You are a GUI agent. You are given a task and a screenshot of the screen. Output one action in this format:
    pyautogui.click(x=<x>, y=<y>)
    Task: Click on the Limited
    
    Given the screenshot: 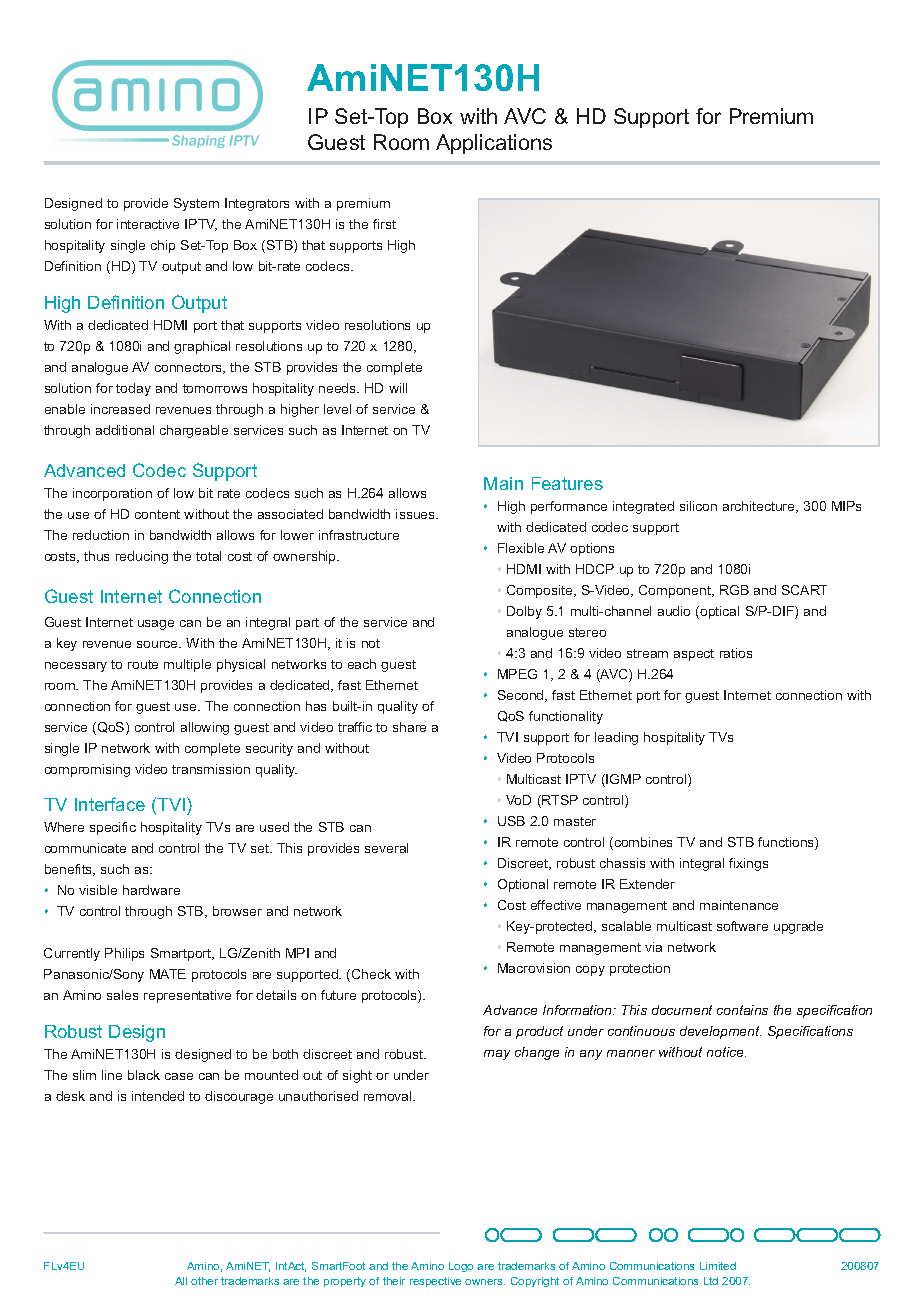 What is the action you would take?
    pyautogui.click(x=718, y=1266)
